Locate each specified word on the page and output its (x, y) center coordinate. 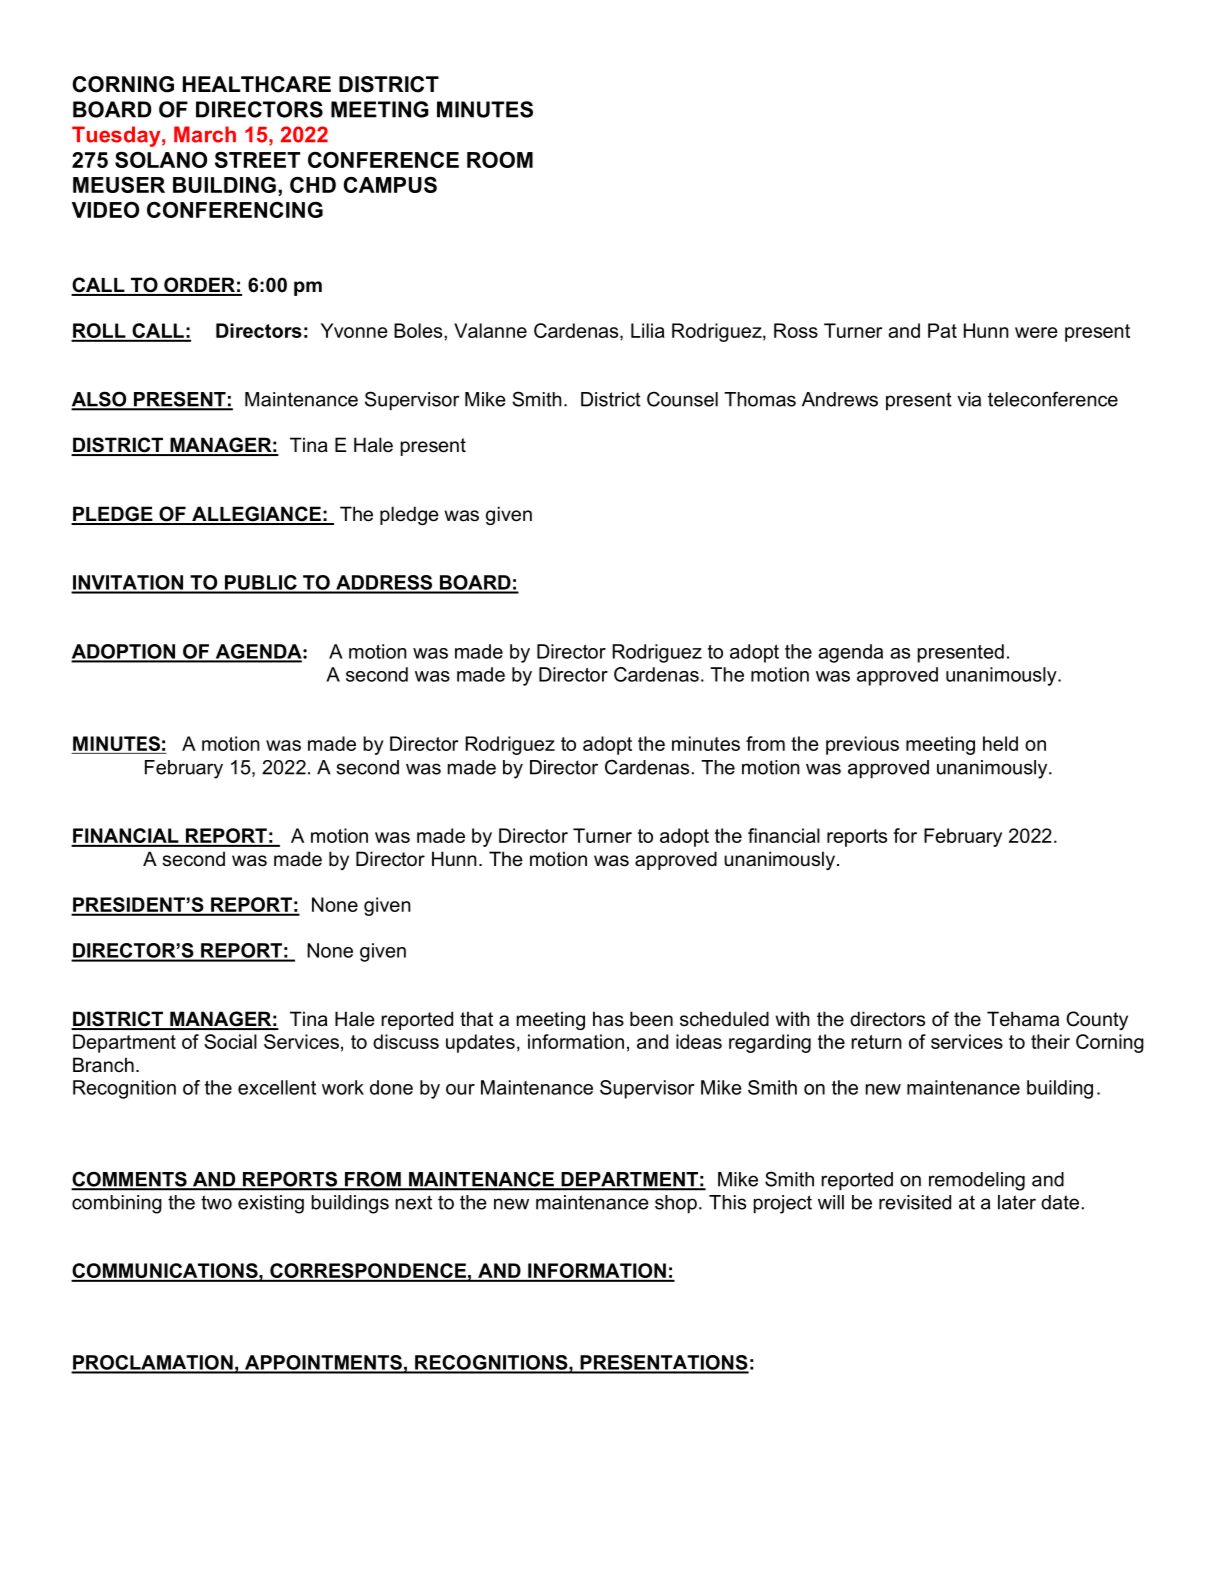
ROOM (500, 160)
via (969, 399)
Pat (942, 330)
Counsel (682, 399)
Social (230, 1041)
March (205, 134)
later (1017, 1202)
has (608, 1019)
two (216, 1202)
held (1000, 743)
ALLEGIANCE (256, 515)
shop (676, 1204)
